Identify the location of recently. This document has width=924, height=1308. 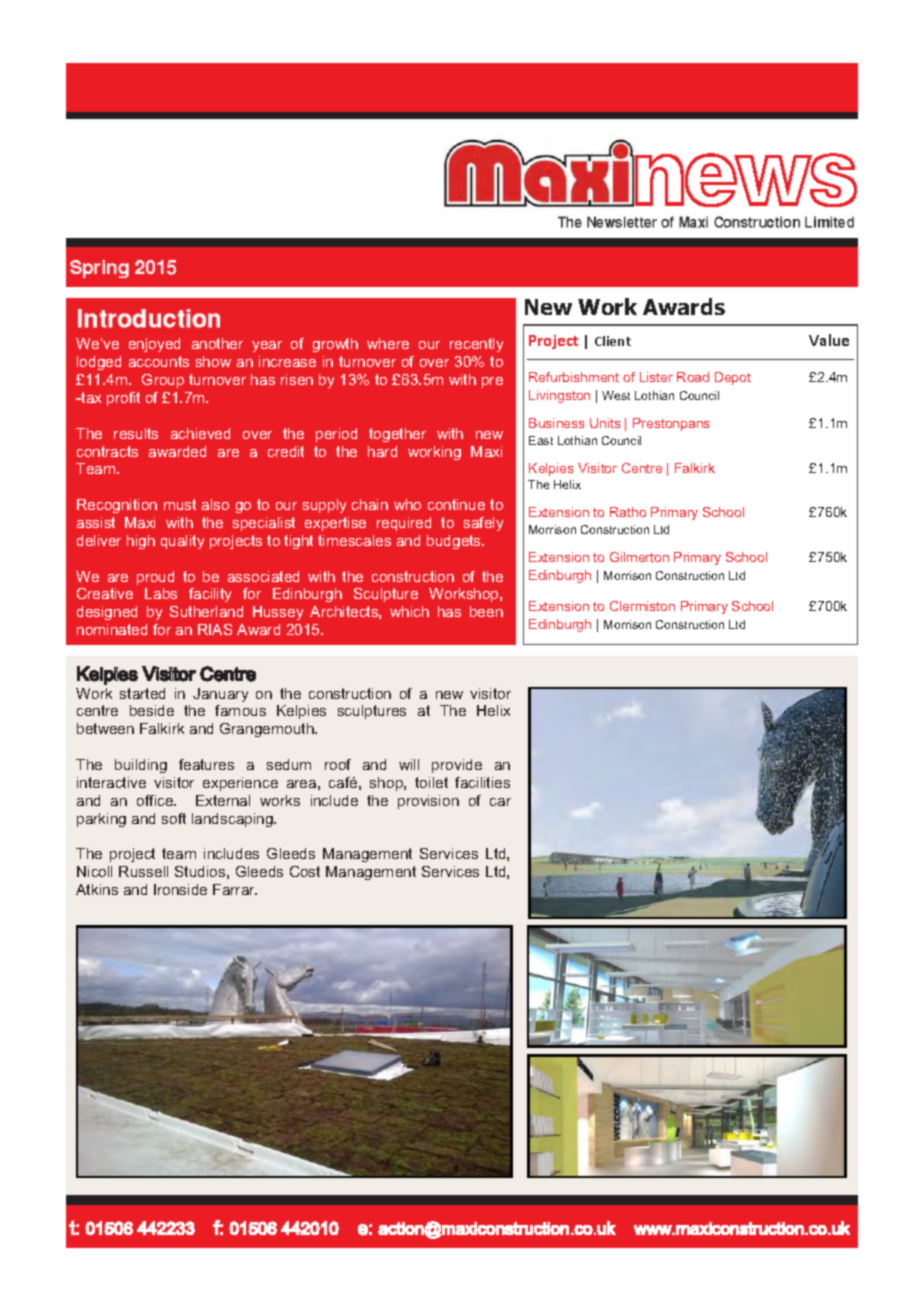
(476, 345).
